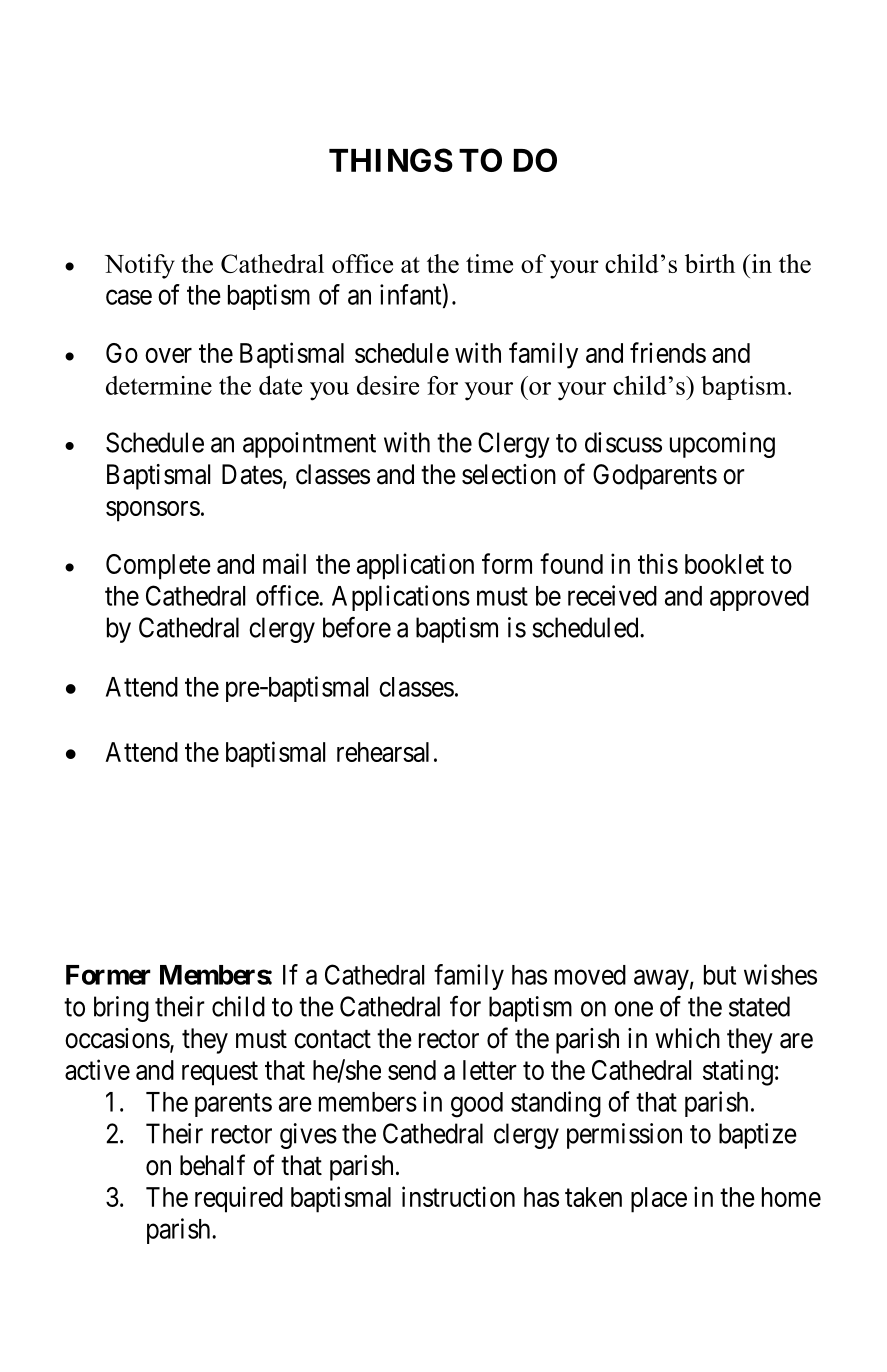 The height and width of the page is (1372, 887). What do you see at coordinates (724, 564) in the page?
I see `booklet` at bounding box center [724, 564].
